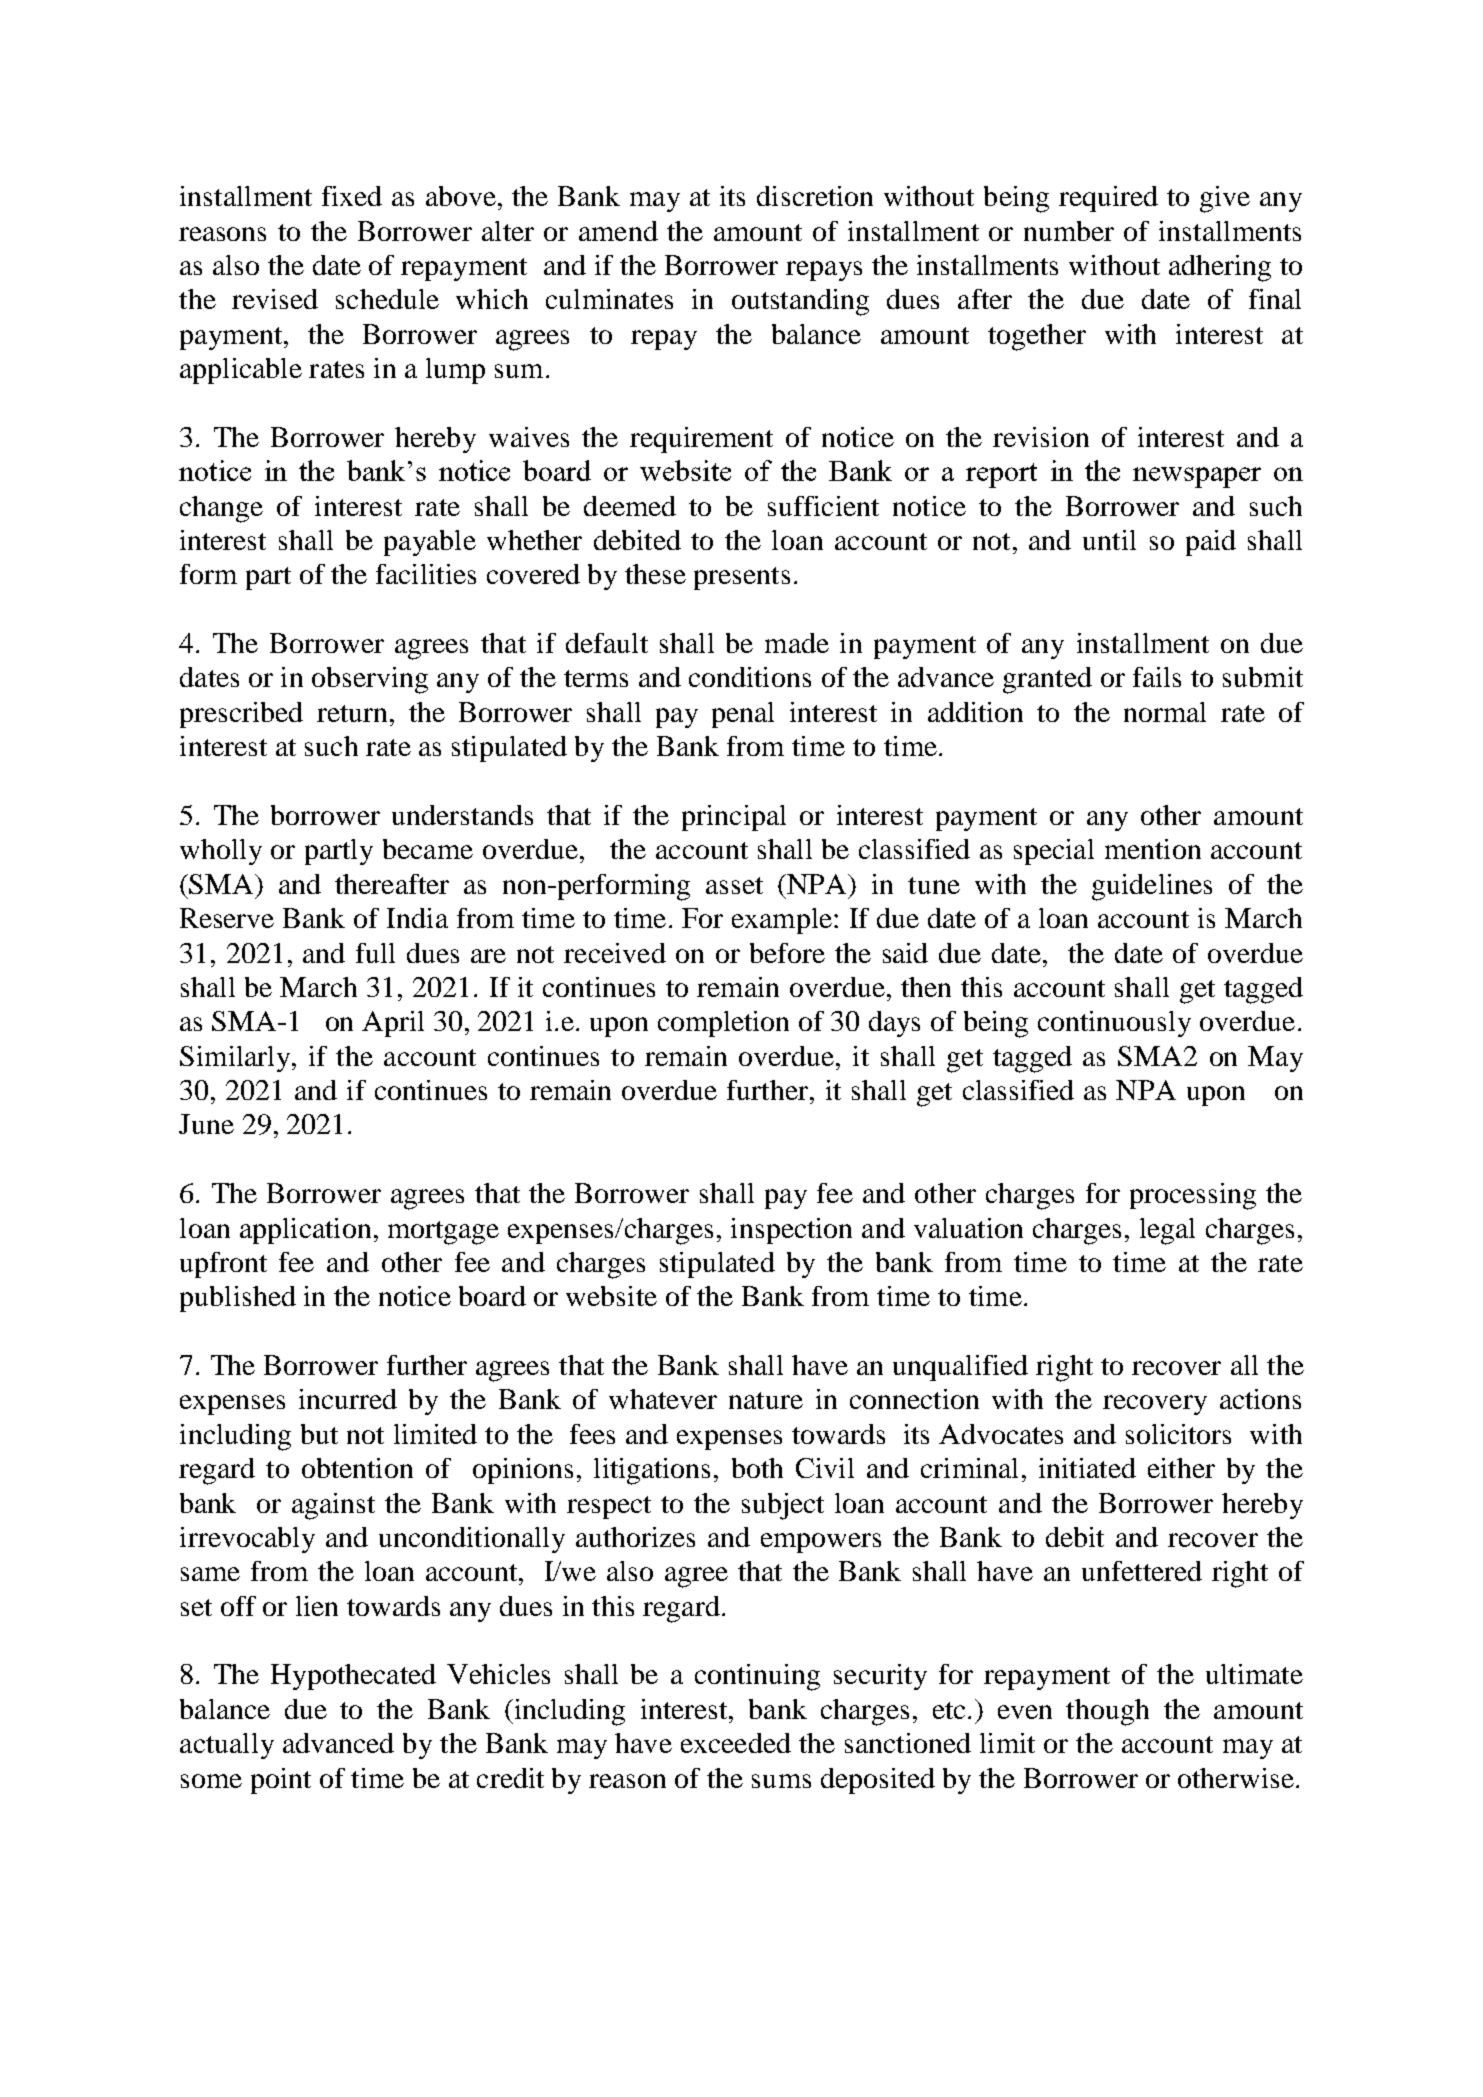  Describe the element at coordinates (815, 196) in the screenshot. I see `discretion` at that location.
